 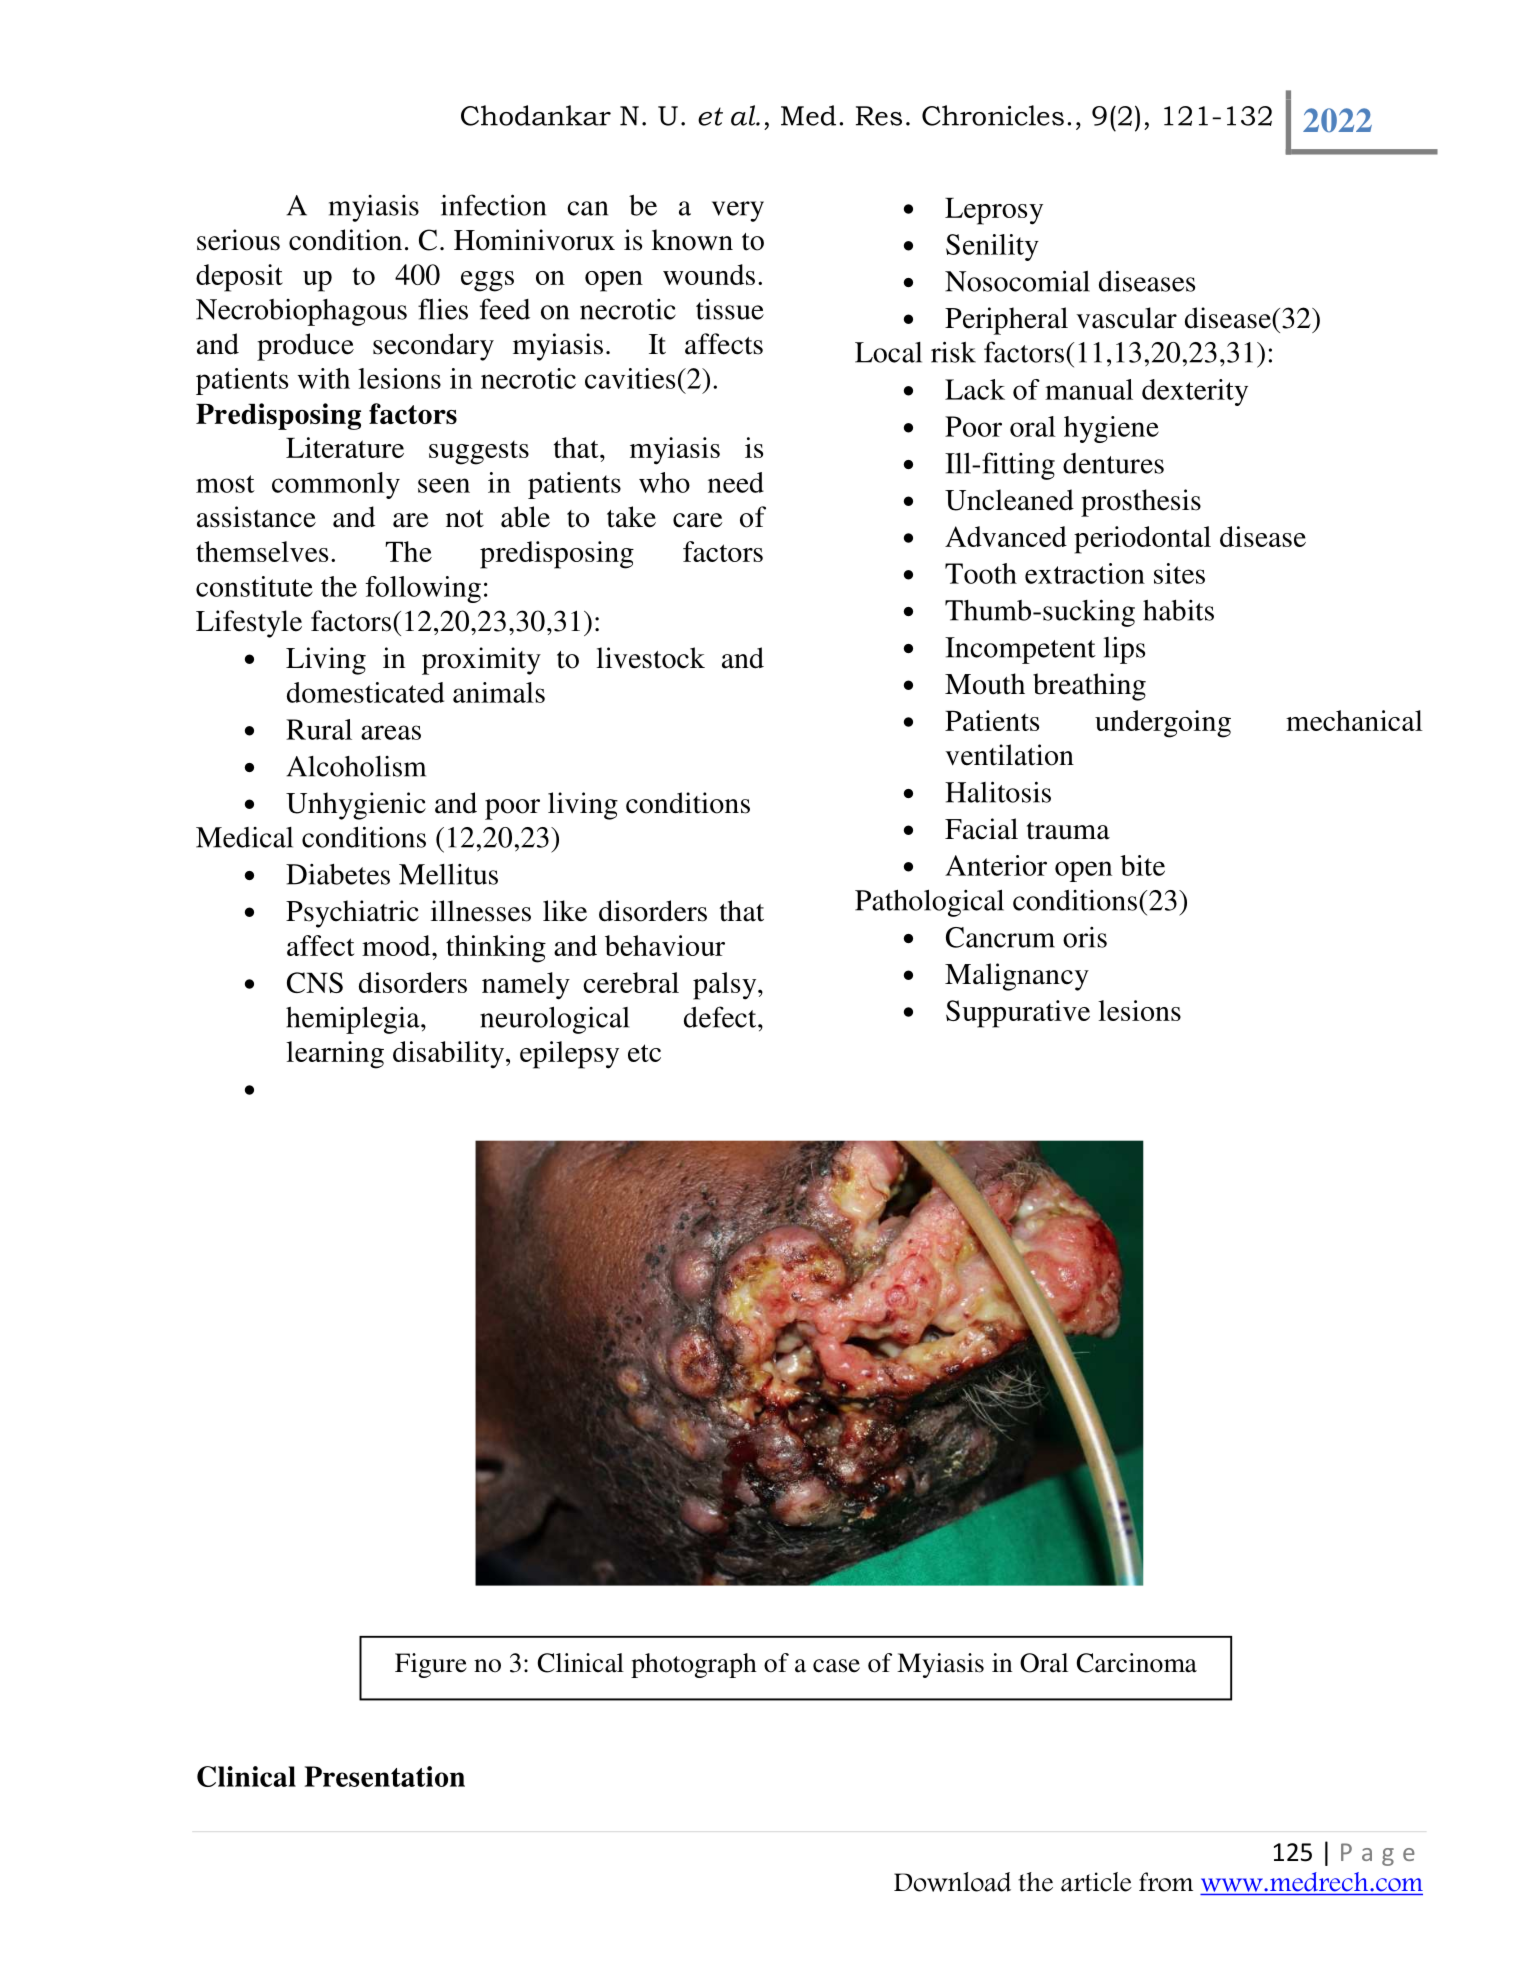 What do you see at coordinates (391, 732) in the screenshot?
I see `areas` at bounding box center [391, 732].
